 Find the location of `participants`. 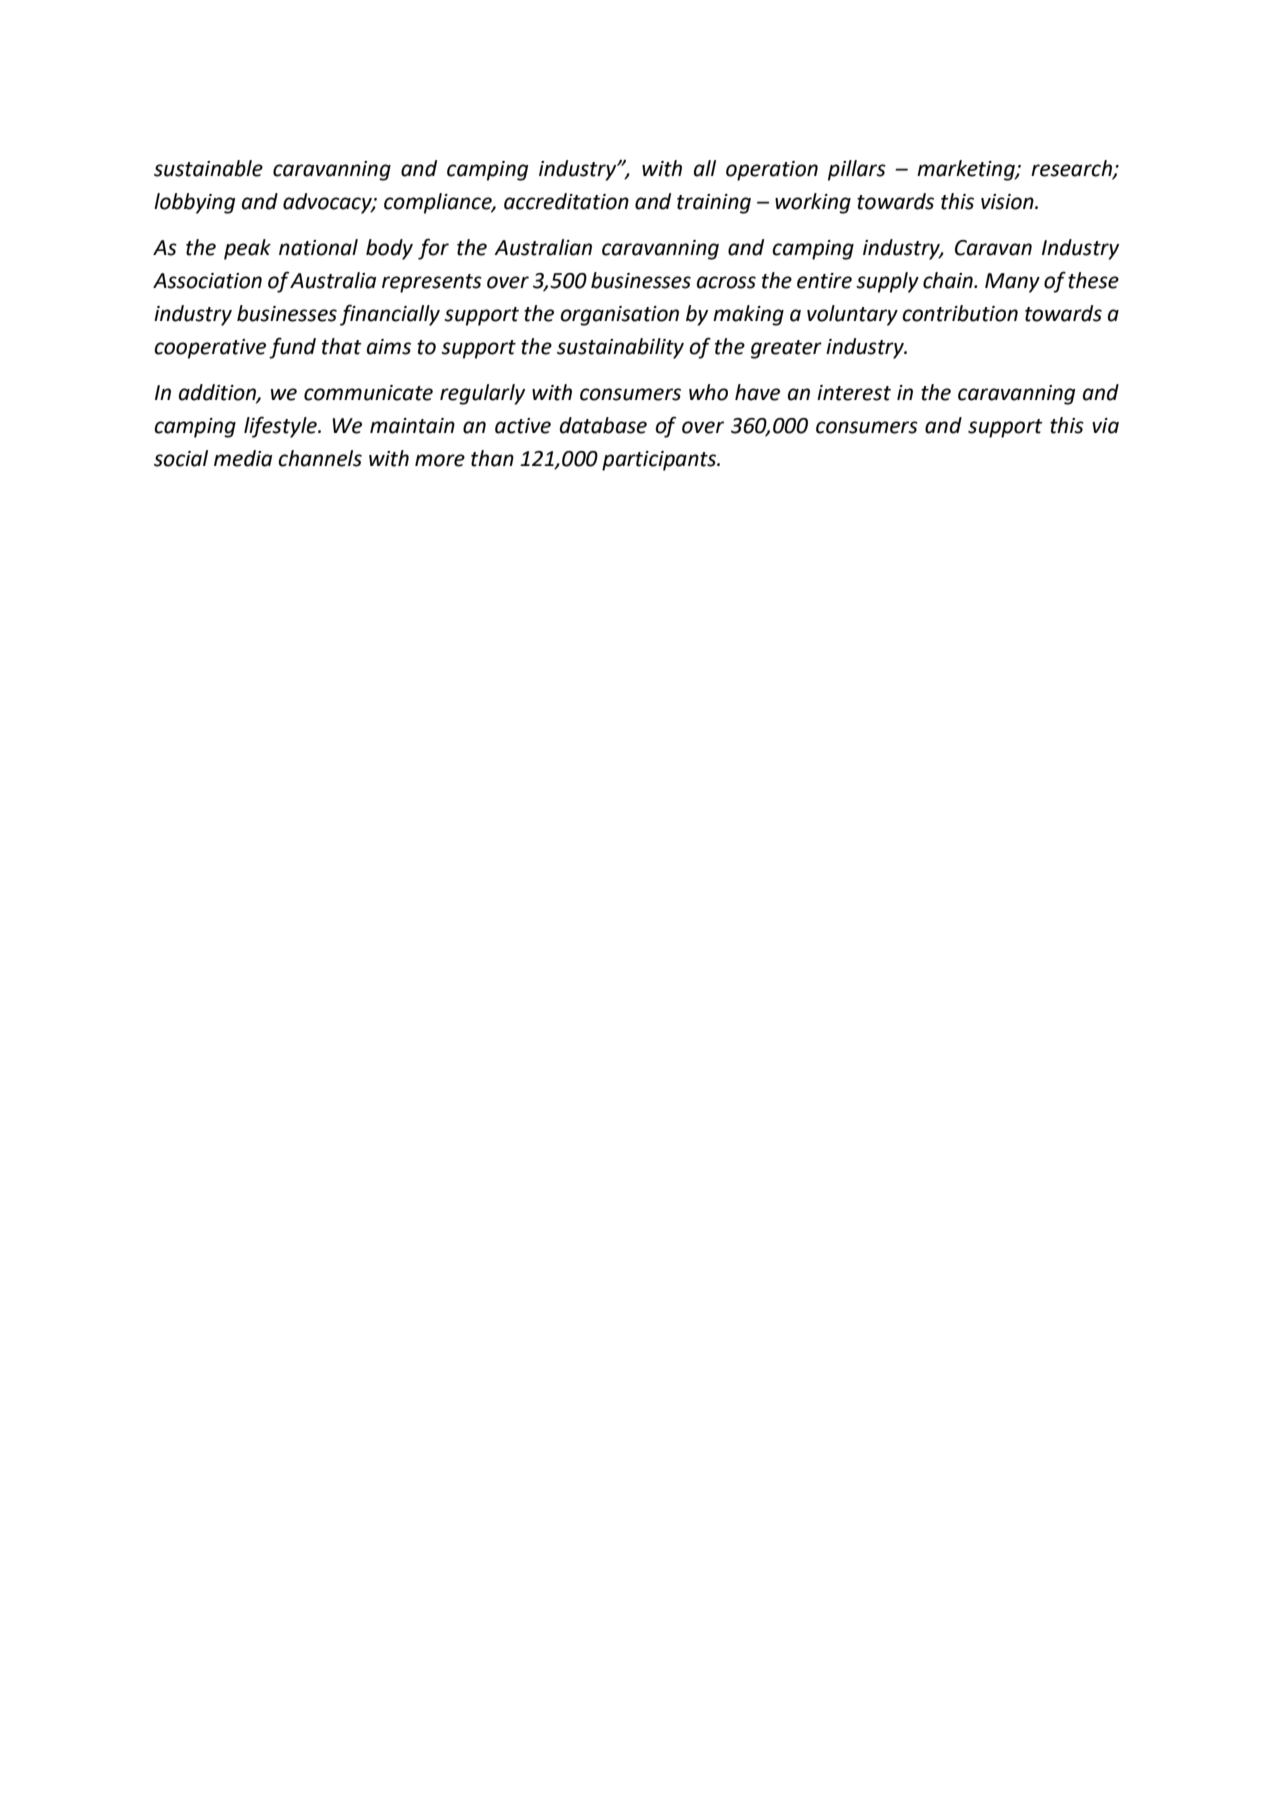

participants is located at coordinates (660, 461).
